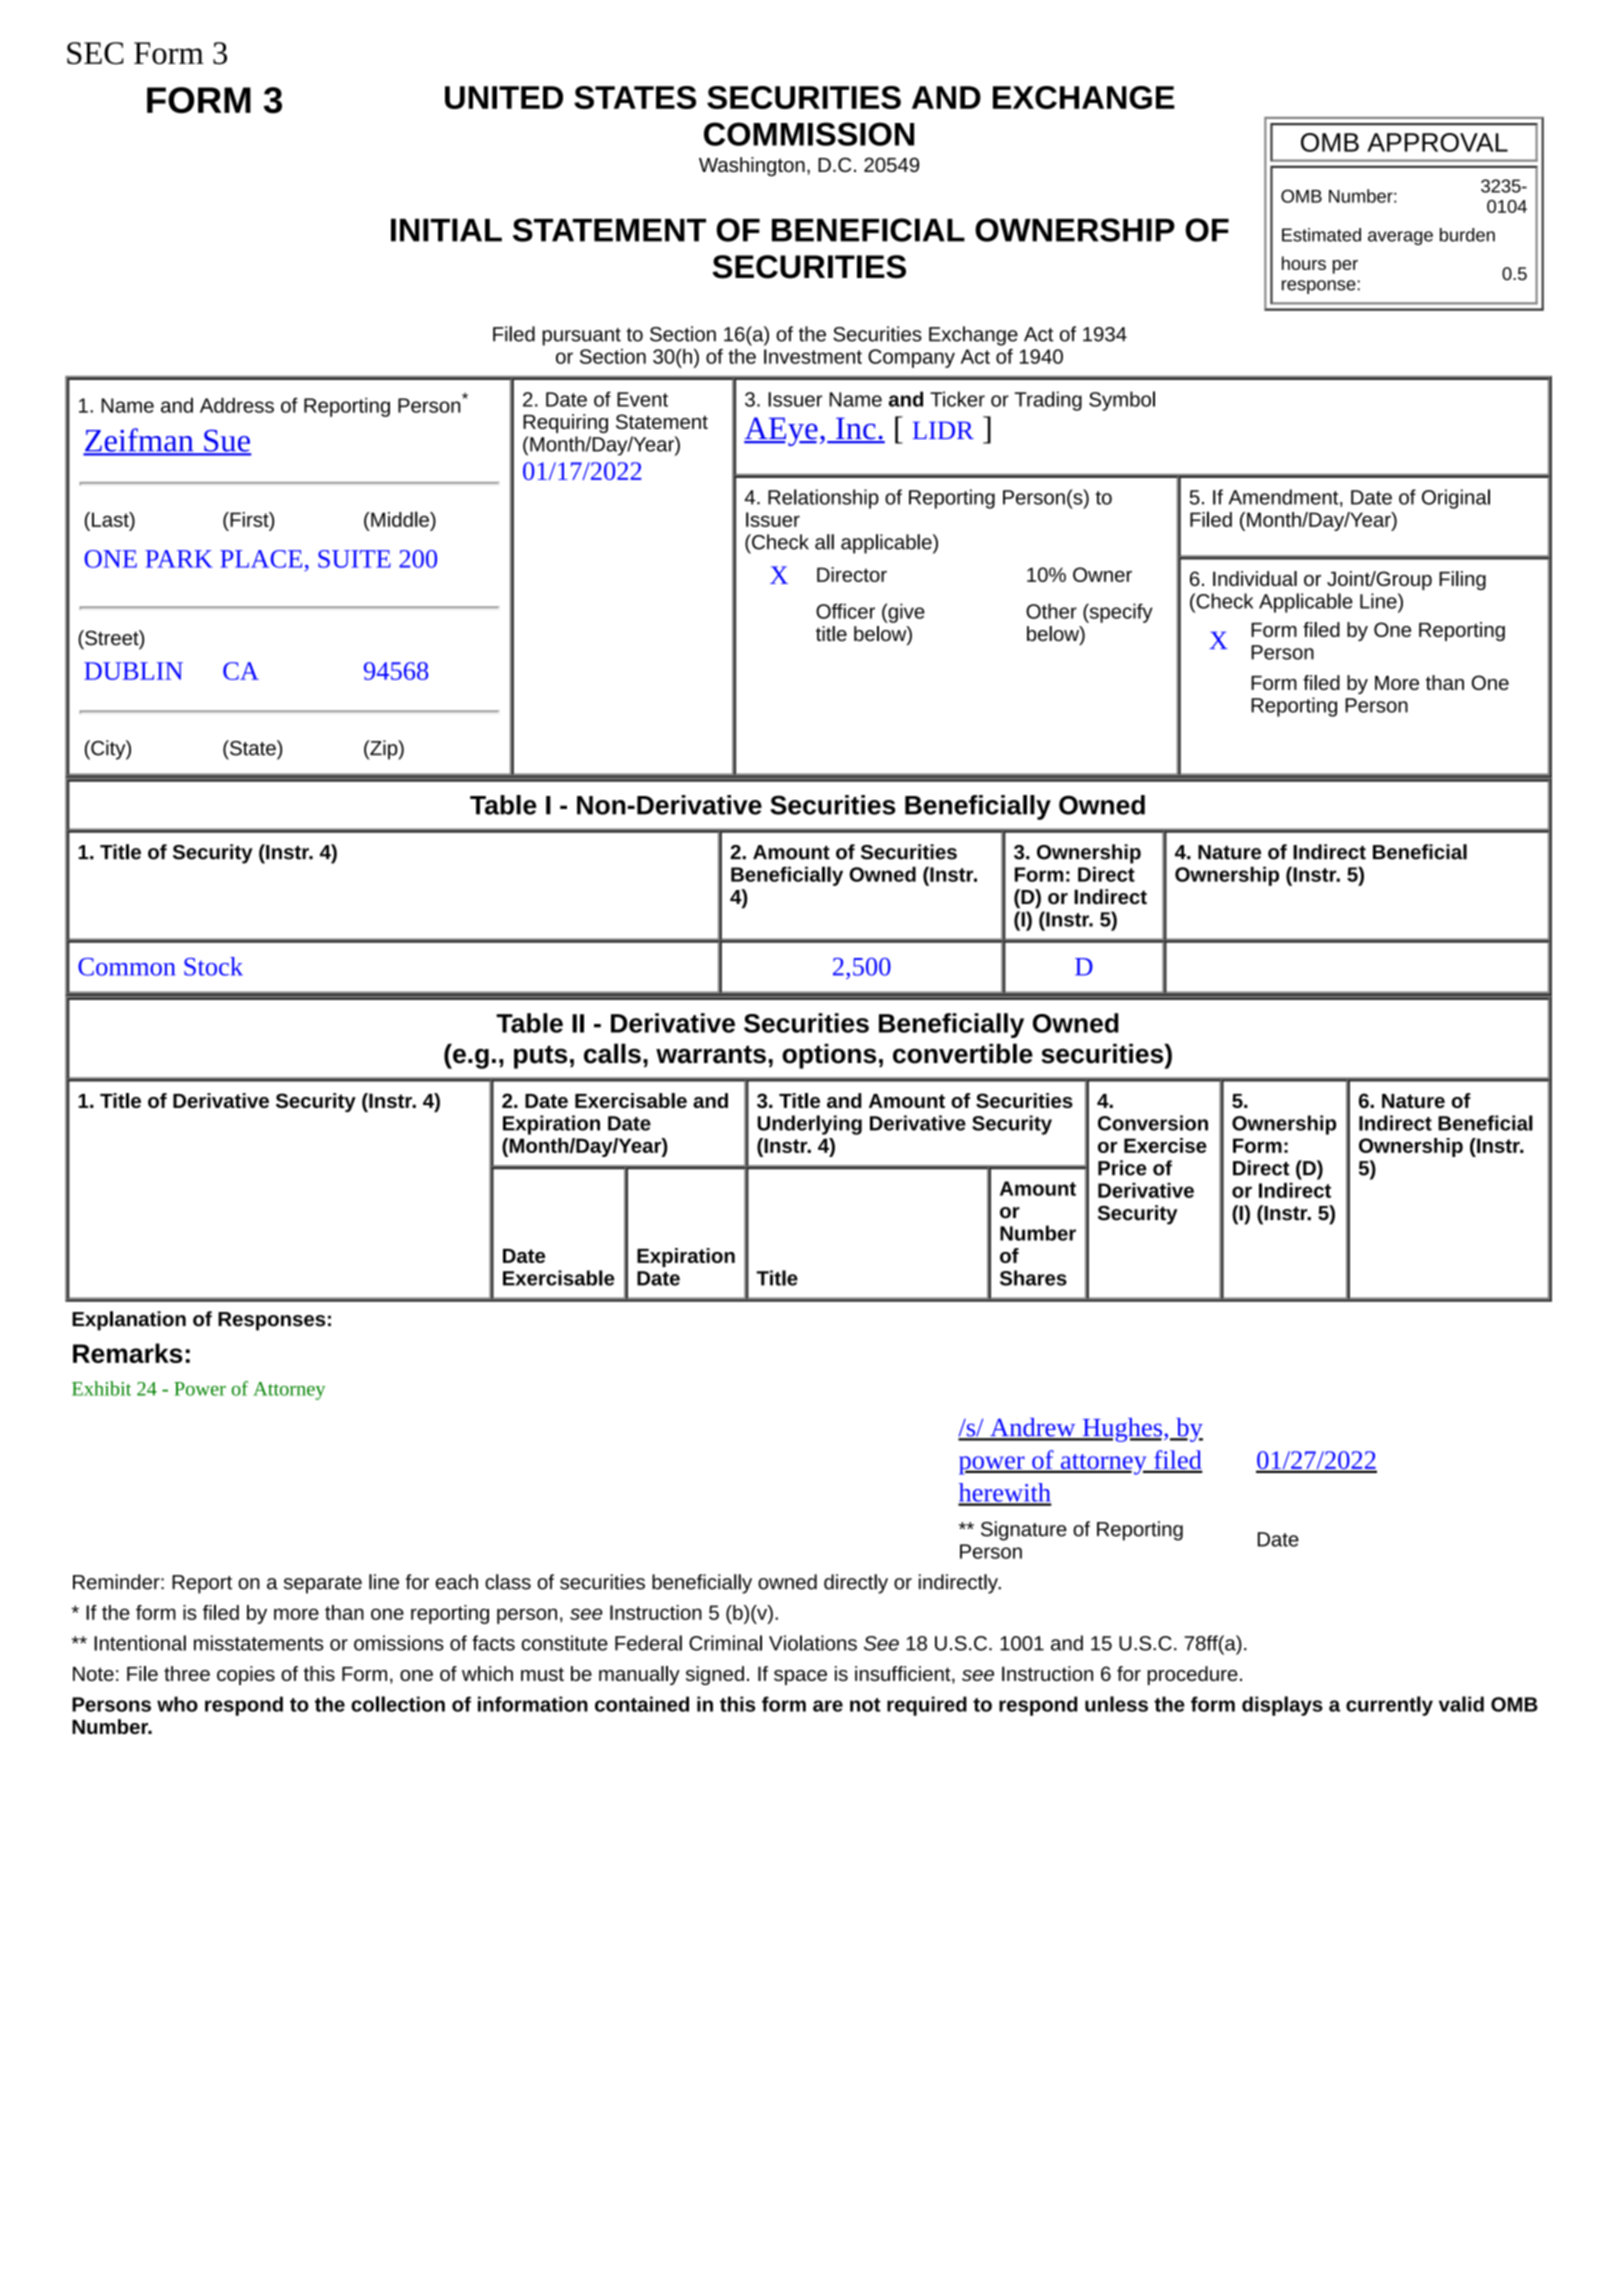 The width and height of the document is (1617, 2288). What do you see at coordinates (1437, 142) in the document?
I see `APPROVAL` at bounding box center [1437, 142].
